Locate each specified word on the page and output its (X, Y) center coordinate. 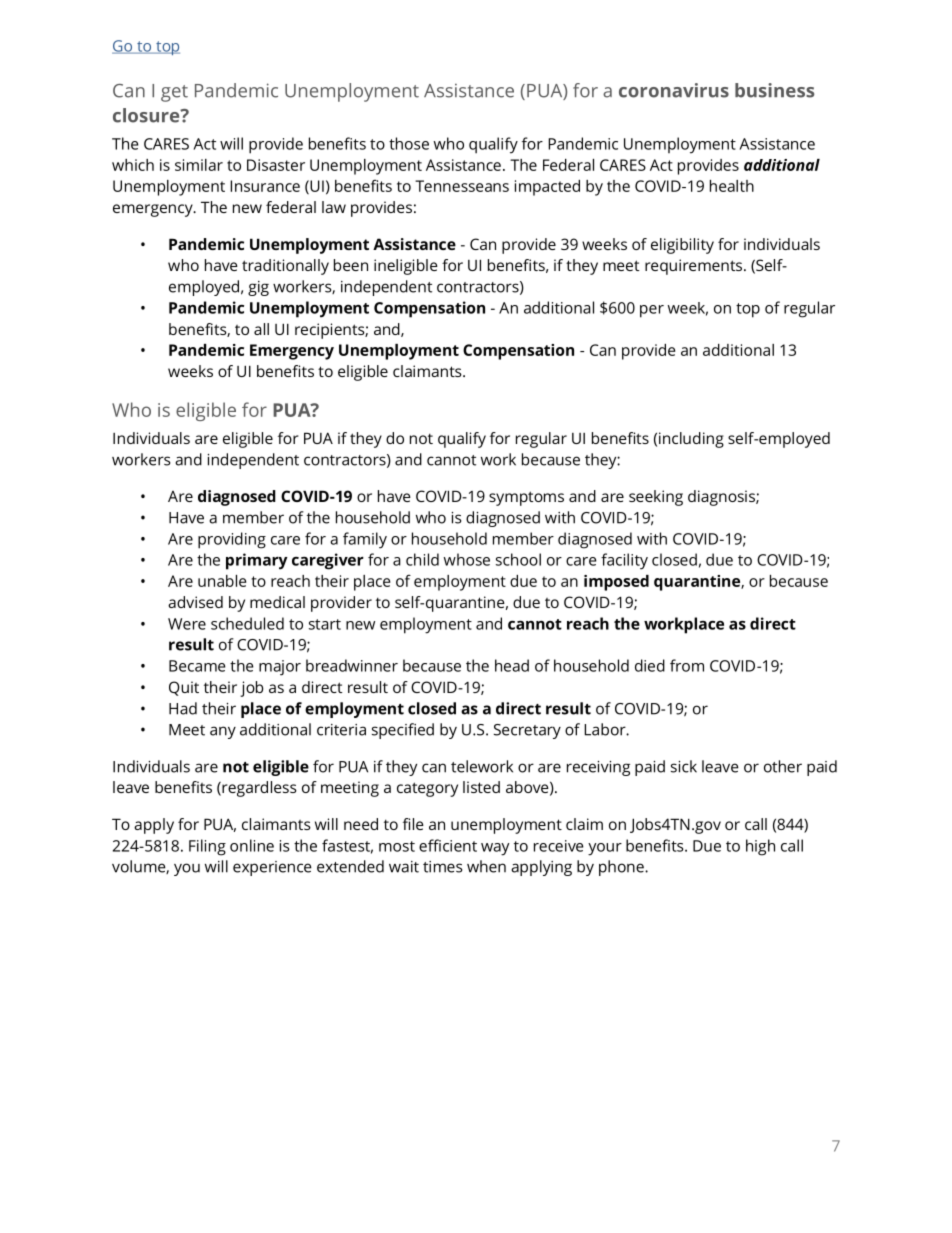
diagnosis (722, 498)
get (174, 93)
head (512, 665)
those (409, 143)
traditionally (285, 267)
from (687, 665)
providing (232, 540)
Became (197, 666)
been (351, 265)
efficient (448, 845)
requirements (693, 267)
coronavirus (674, 90)
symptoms (526, 498)
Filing (207, 847)
